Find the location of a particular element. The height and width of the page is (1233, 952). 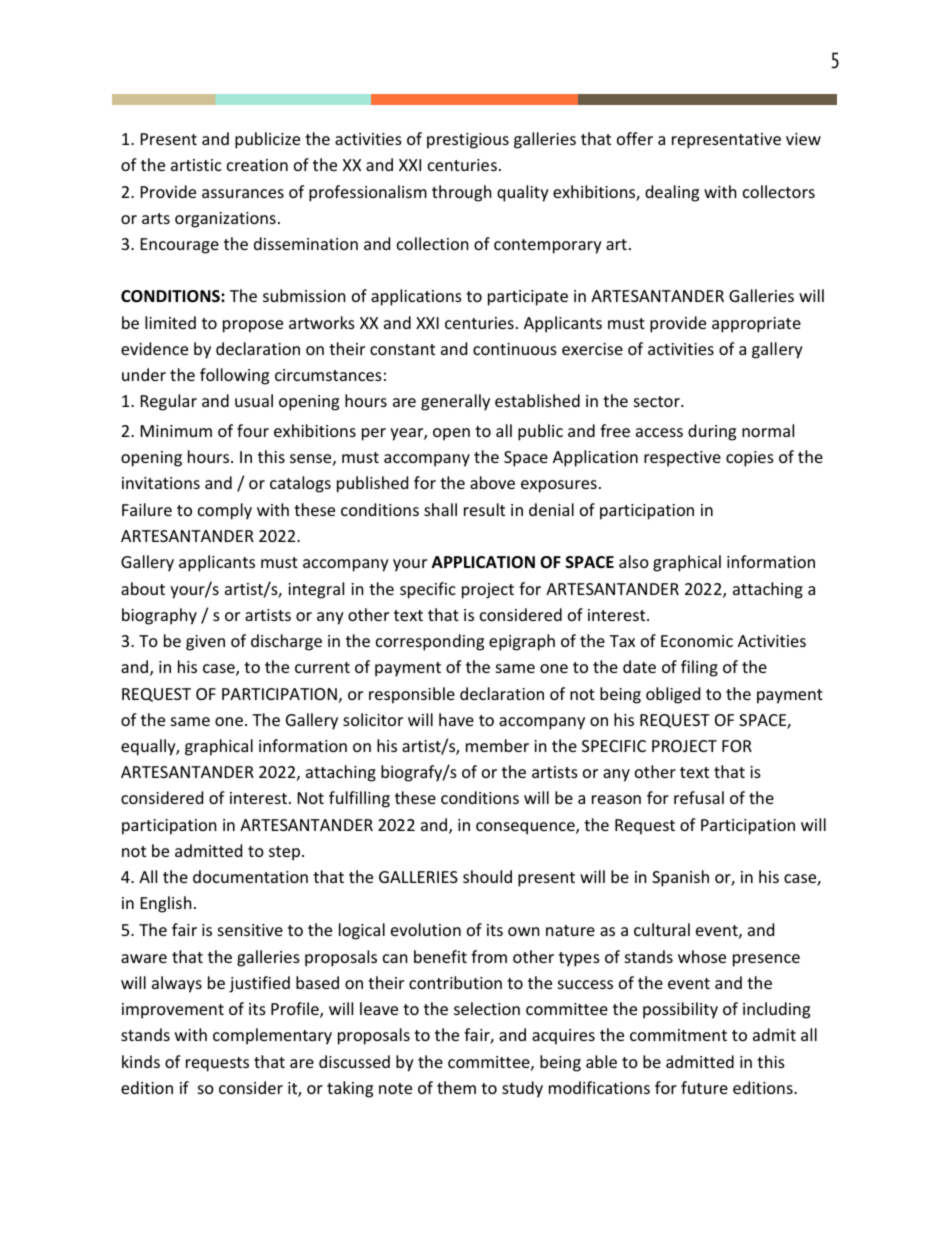

four is located at coordinates (253, 430).
